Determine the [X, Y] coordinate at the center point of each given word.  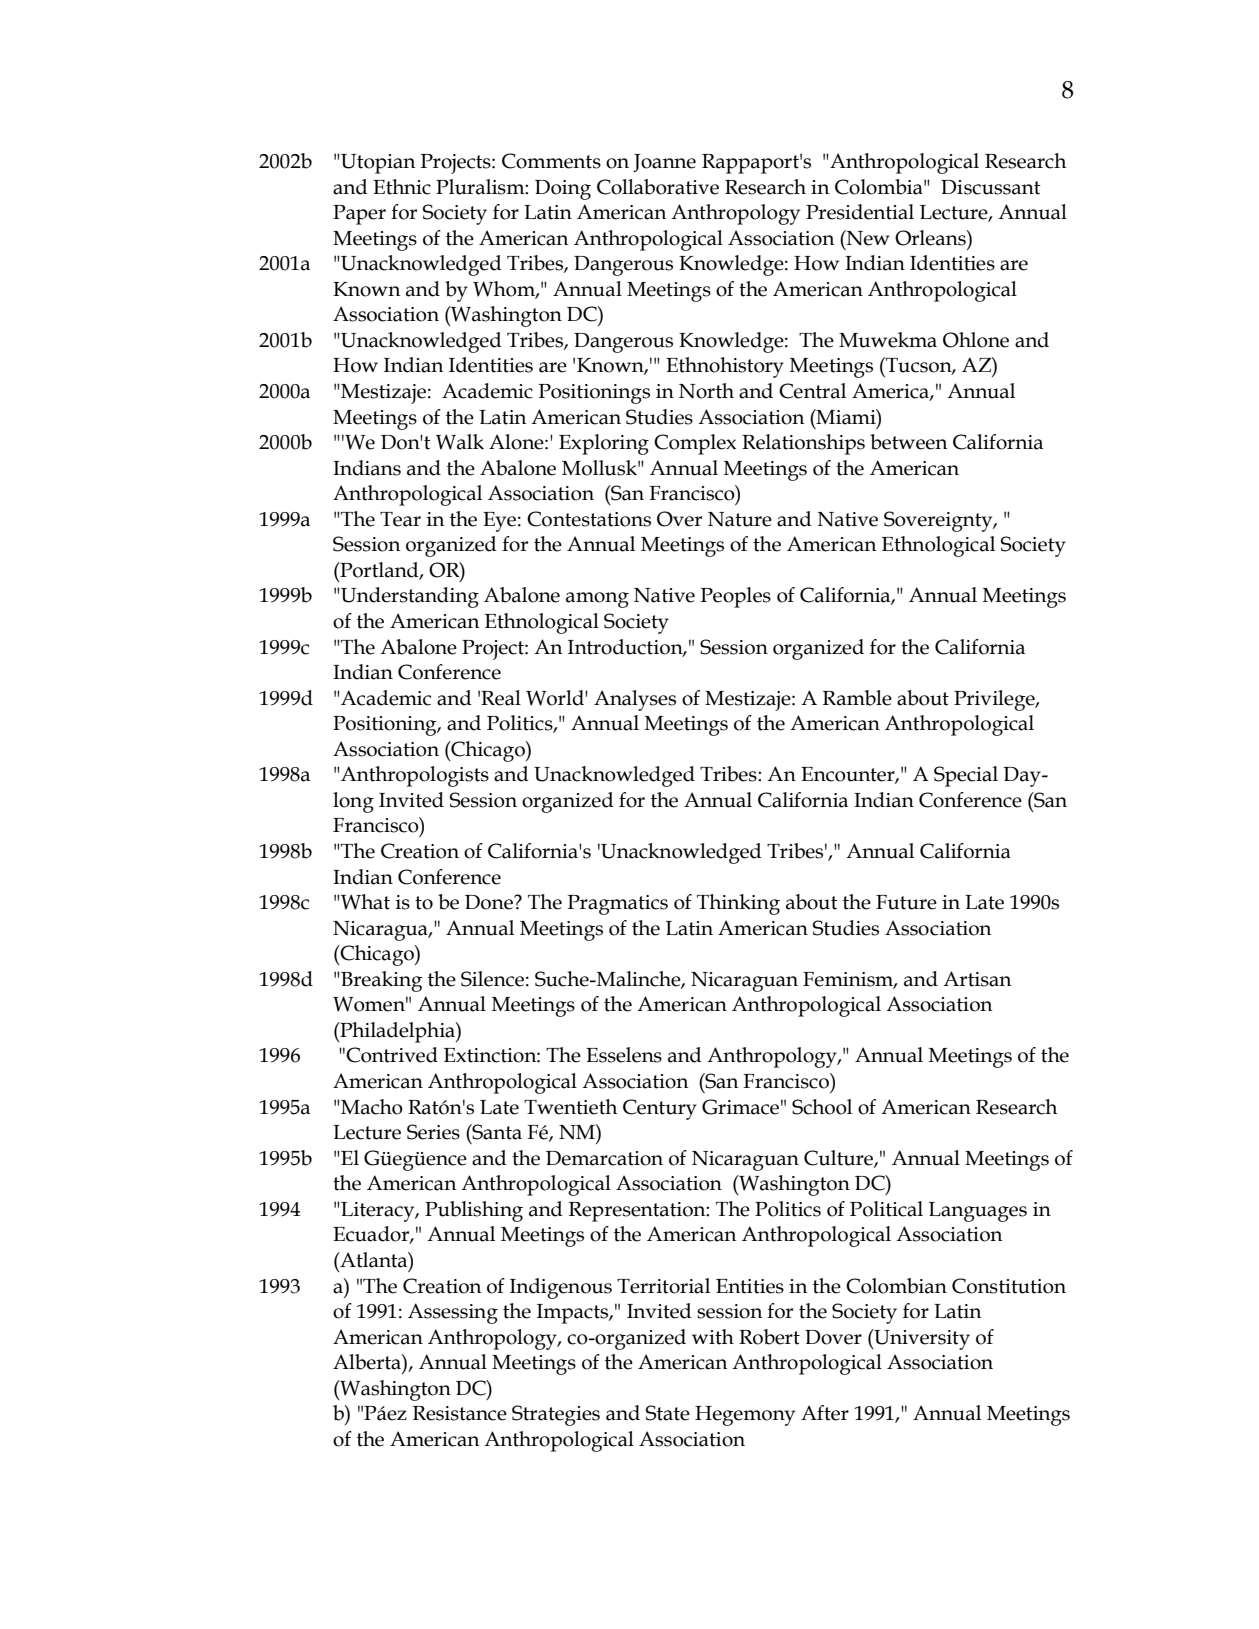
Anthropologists [414, 776]
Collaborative [658, 187]
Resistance [460, 1413]
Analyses [635, 700]
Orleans [931, 238]
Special [966, 776]
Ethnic [402, 187]
